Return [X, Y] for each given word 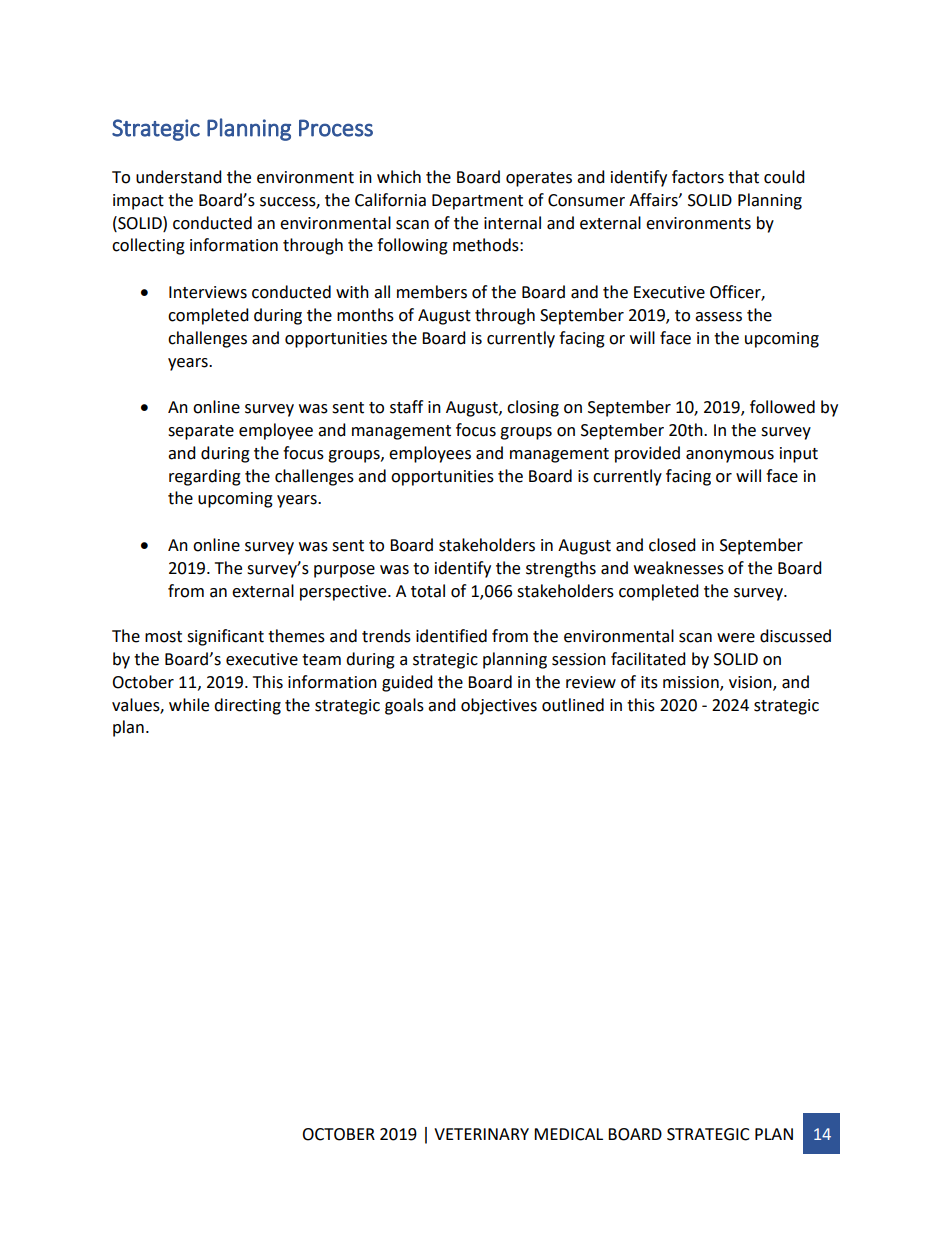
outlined [573, 705]
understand [179, 177]
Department [477, 202]
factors [698, 177]
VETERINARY [481, 1134]
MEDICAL [568, 1134]
